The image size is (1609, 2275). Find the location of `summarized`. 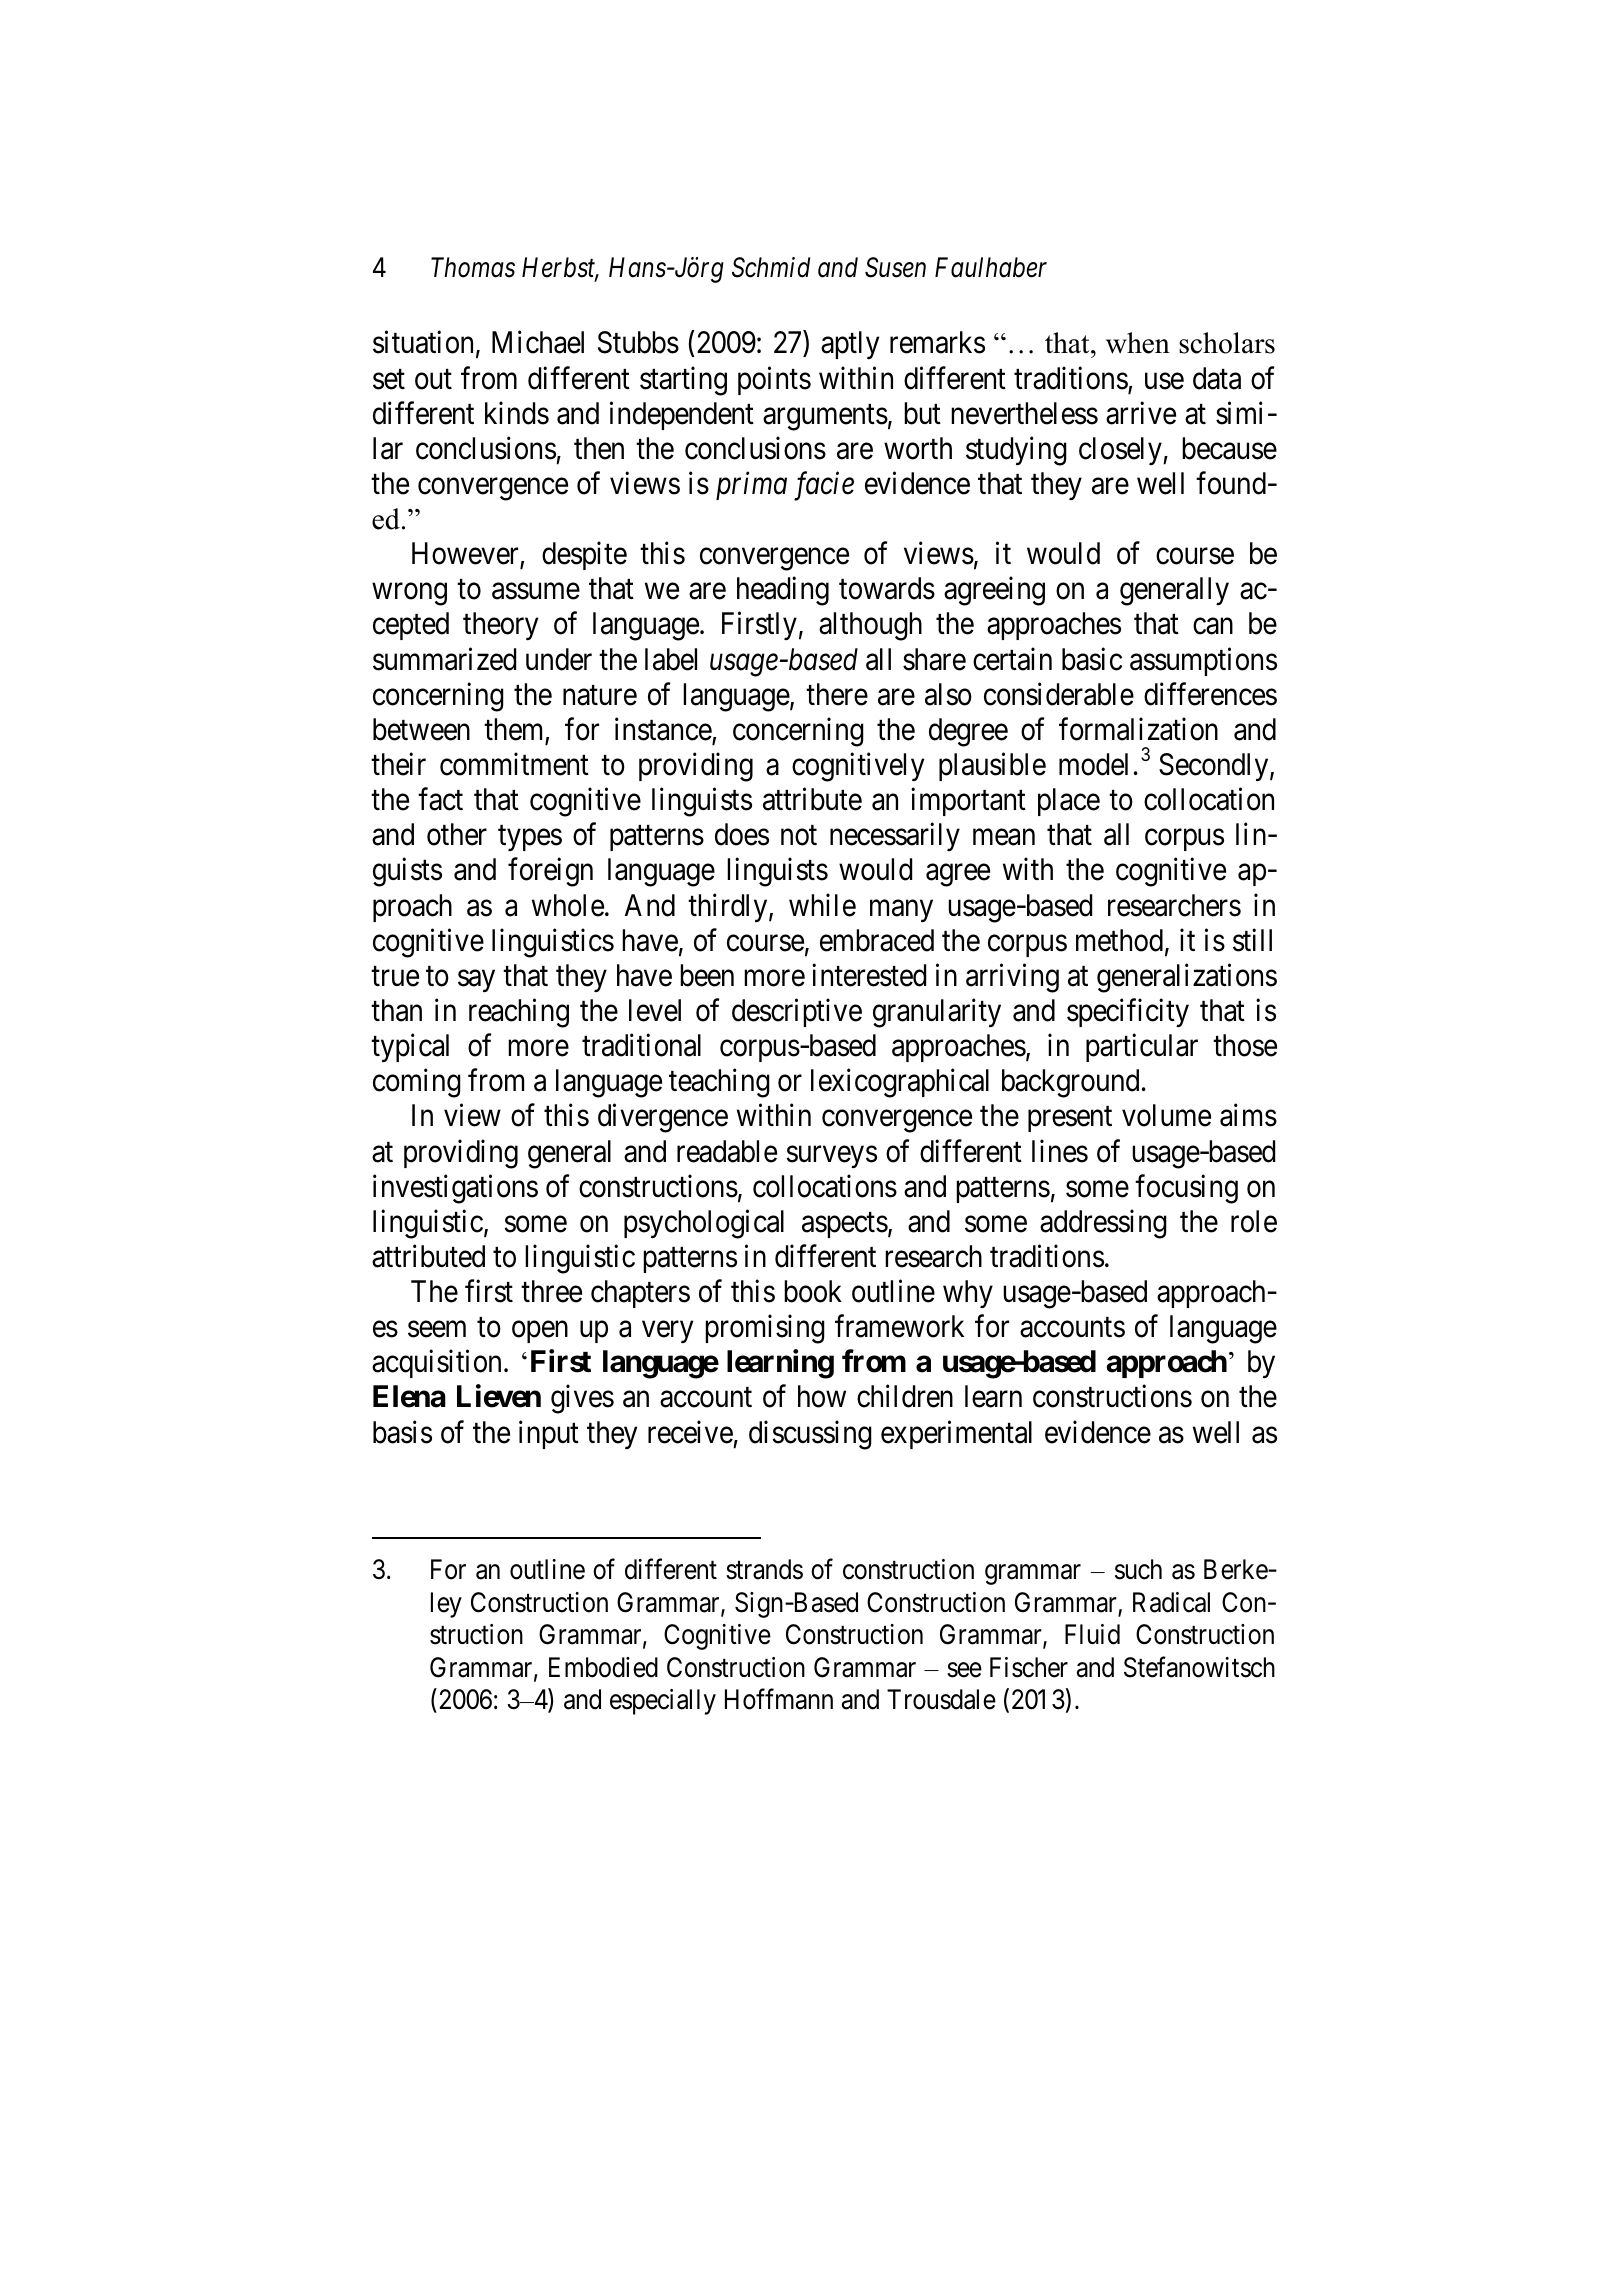

summarized is located at coordinates (444, 659).
